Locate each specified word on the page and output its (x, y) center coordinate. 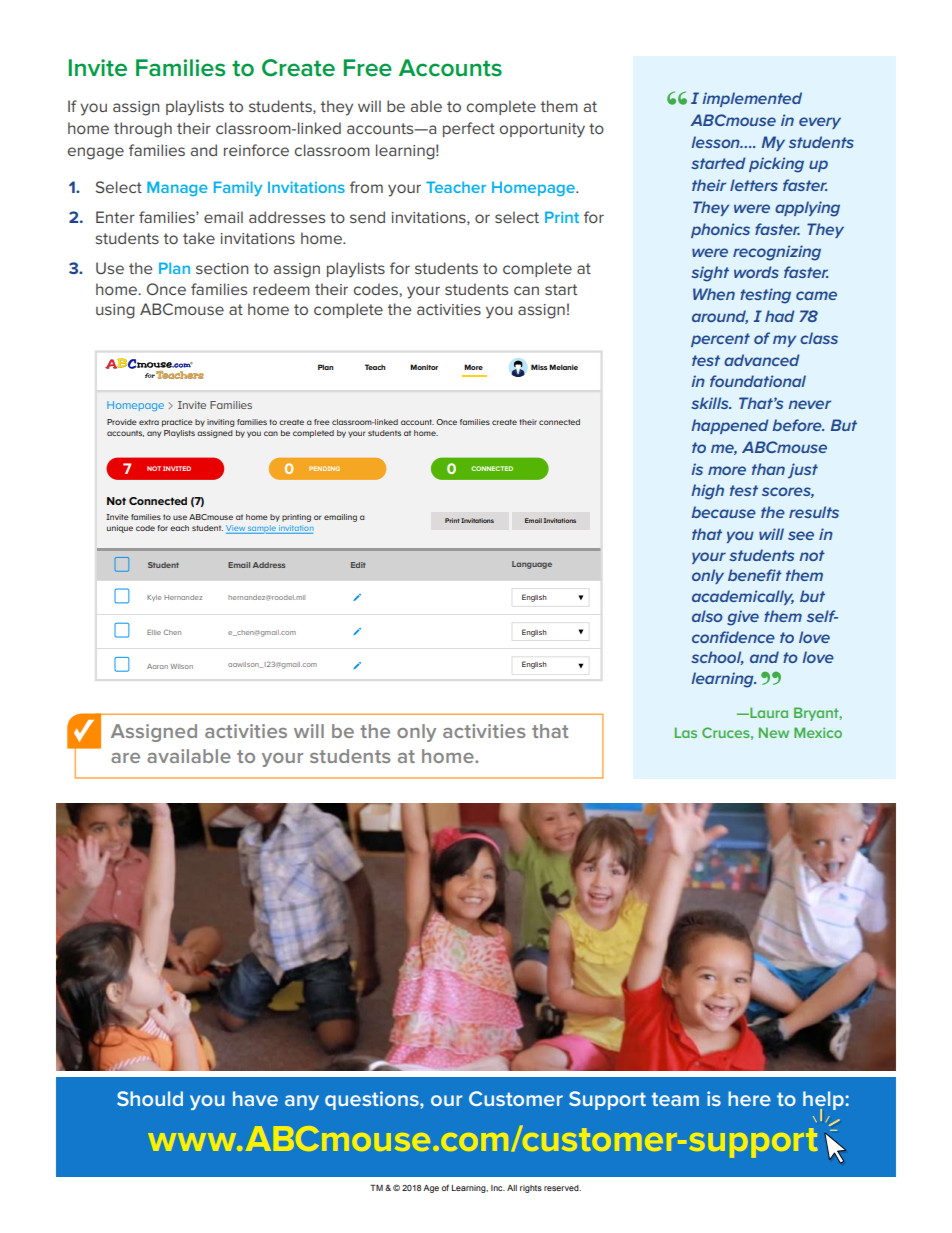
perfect (469, 129)
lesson (716, 142)
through (143, 130)
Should (150, 1098)
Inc (498, 1188)
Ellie (154, 632)
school (717, 658)
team (675, 1099)
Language (532, 565)
